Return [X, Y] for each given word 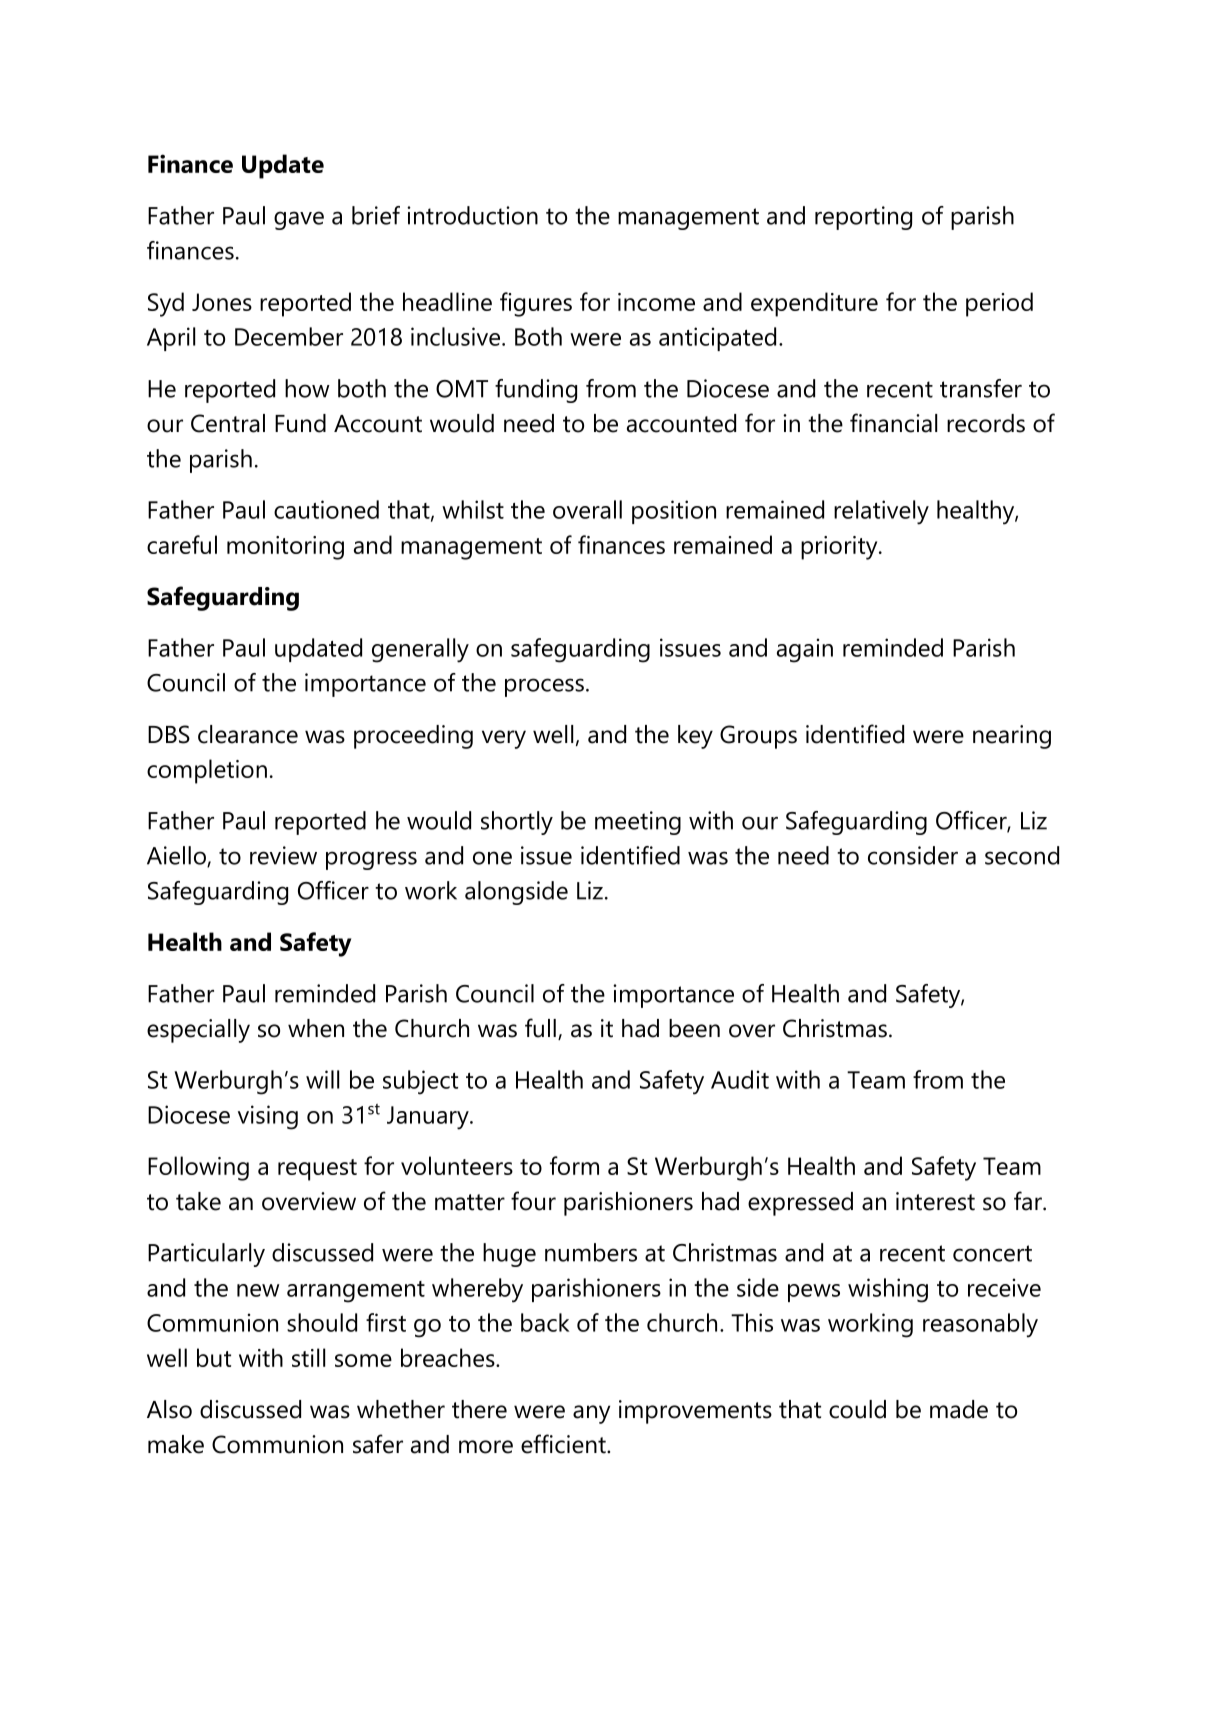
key [695, 737]
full [540, 1028]
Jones [222, 302]
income [656, 302]
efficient [564, 1444]
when [316, 1028]
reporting [863, 218]
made [959, 1409]
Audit [740, 1079]
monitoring [285, 548]
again [805, 650]
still [308, 1357]
